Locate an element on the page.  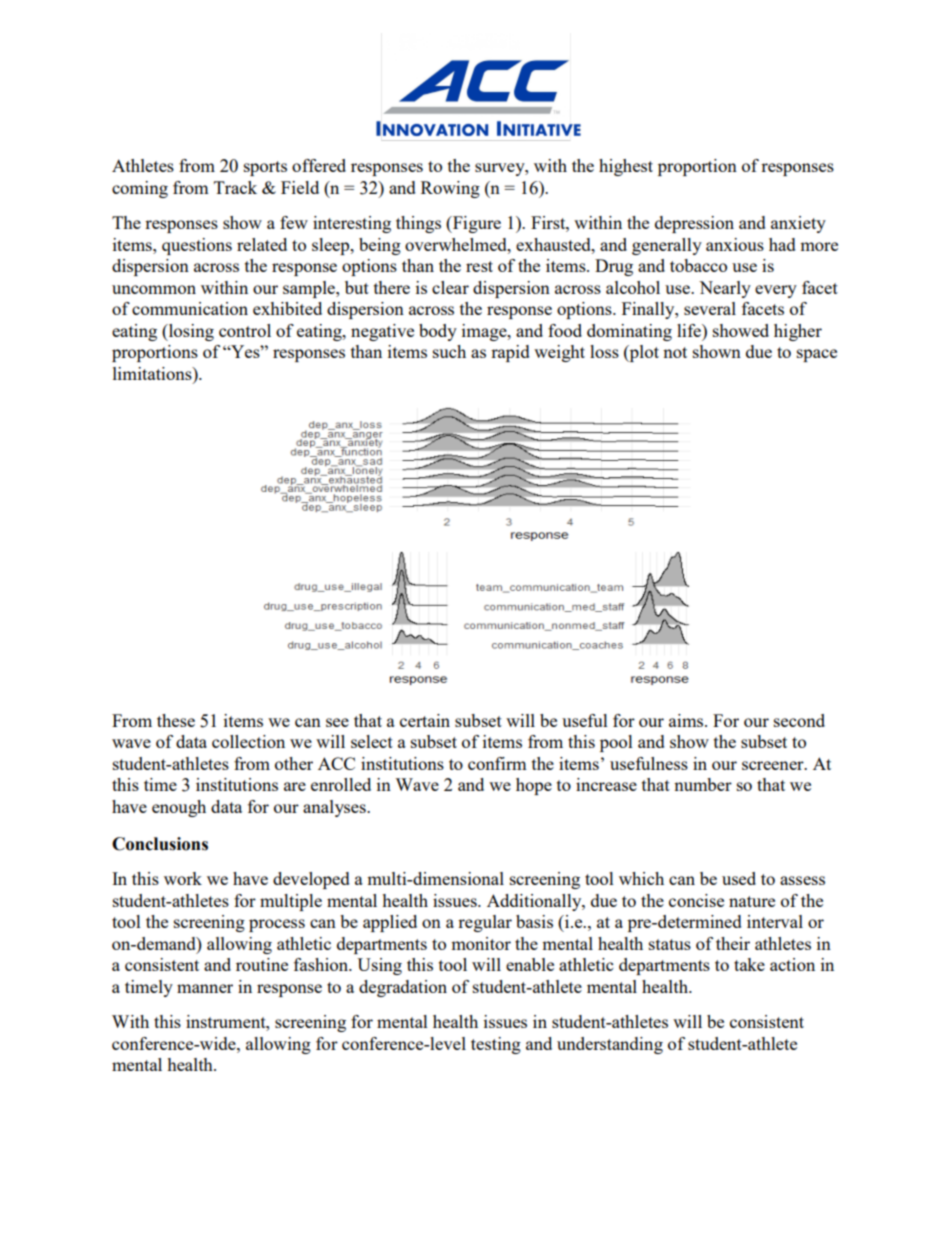
aims is located at coordinates (687, 720).
